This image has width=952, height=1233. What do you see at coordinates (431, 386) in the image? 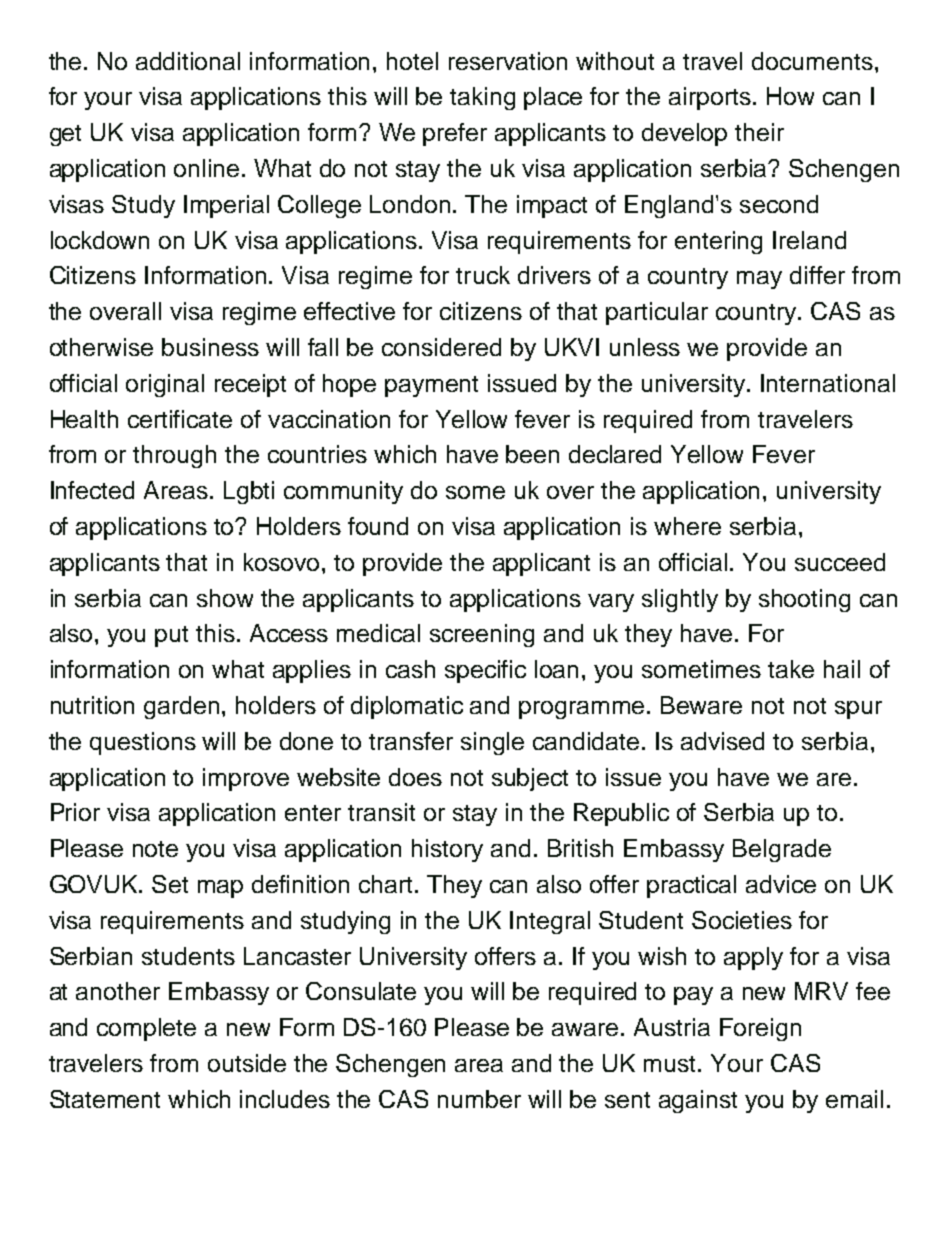
I see `payment` at bounding box center [431, 386].
